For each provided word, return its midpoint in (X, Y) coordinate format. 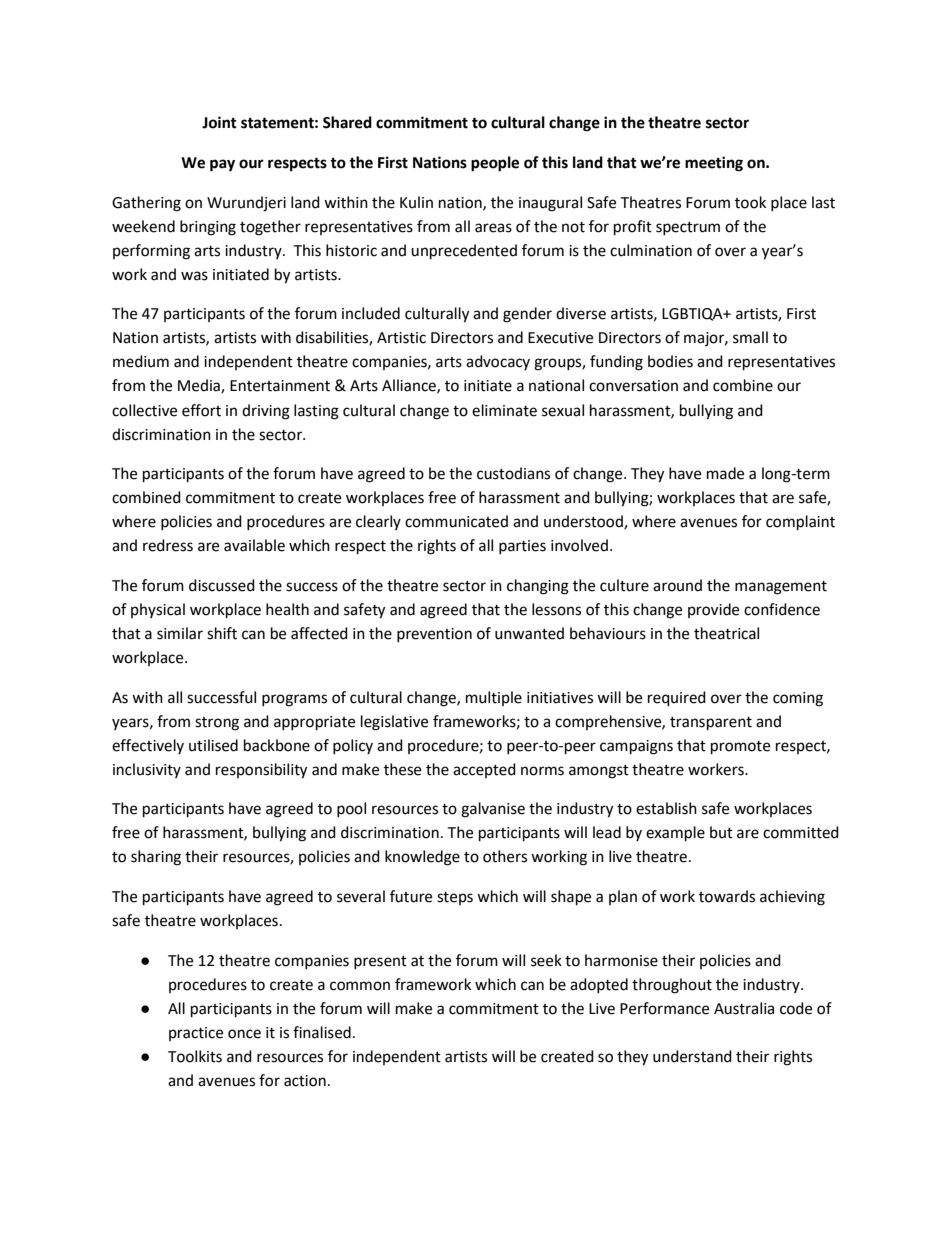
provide (713, 610)
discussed (222, 585)
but (721, 832)
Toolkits (195, 1056)
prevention (434, 635)
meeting (714, 164)
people (495, 164)
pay (222, 165)
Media (200, 386)
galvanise (493, 810)
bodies (670, 361)
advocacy (498, 362)
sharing (156, 858)
